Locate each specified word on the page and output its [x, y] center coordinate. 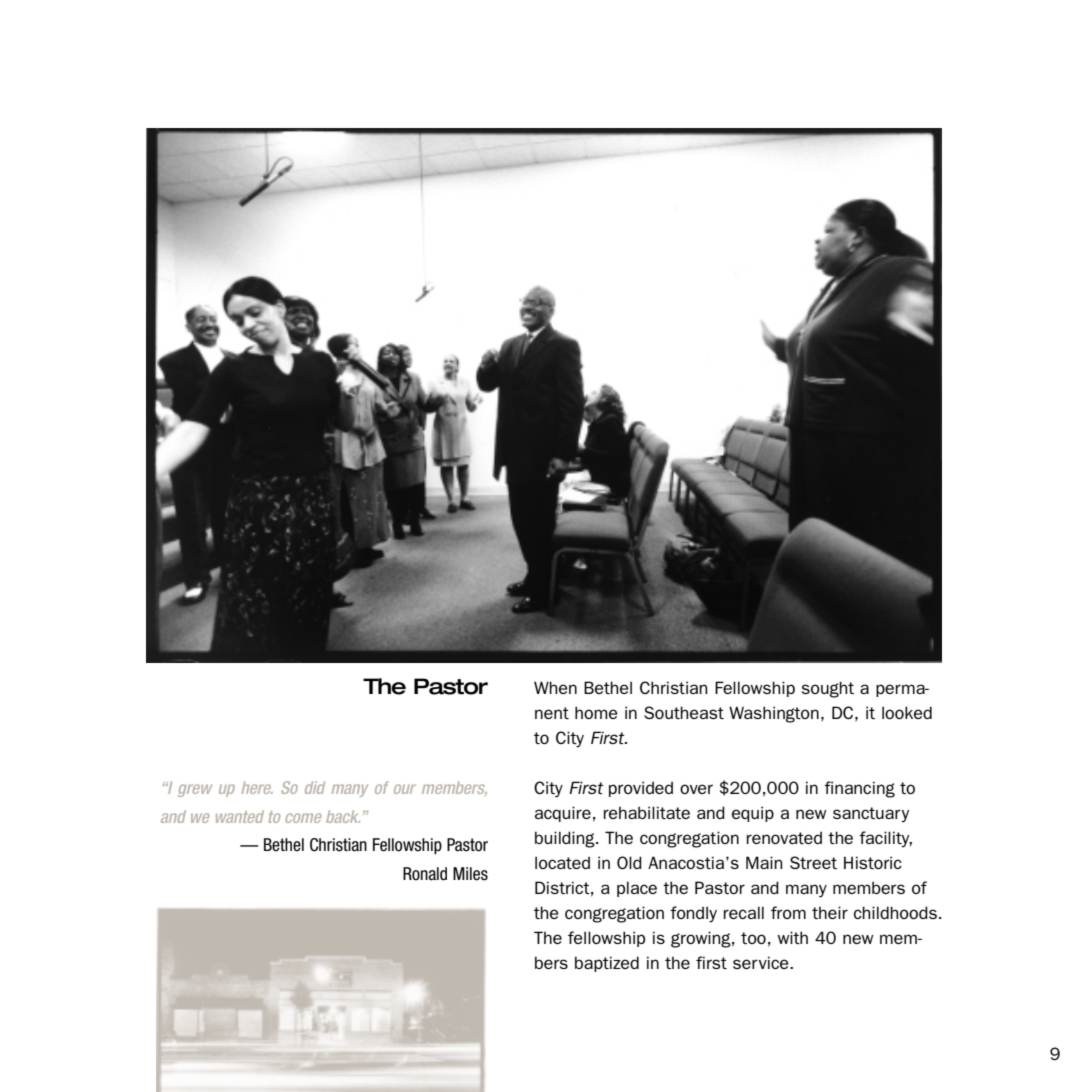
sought [828, 689]
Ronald [425, 874]
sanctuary [871, 815]
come [303, 818]
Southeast [684, 712]
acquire [563, 814]
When [555, 687]
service [762, 962]
